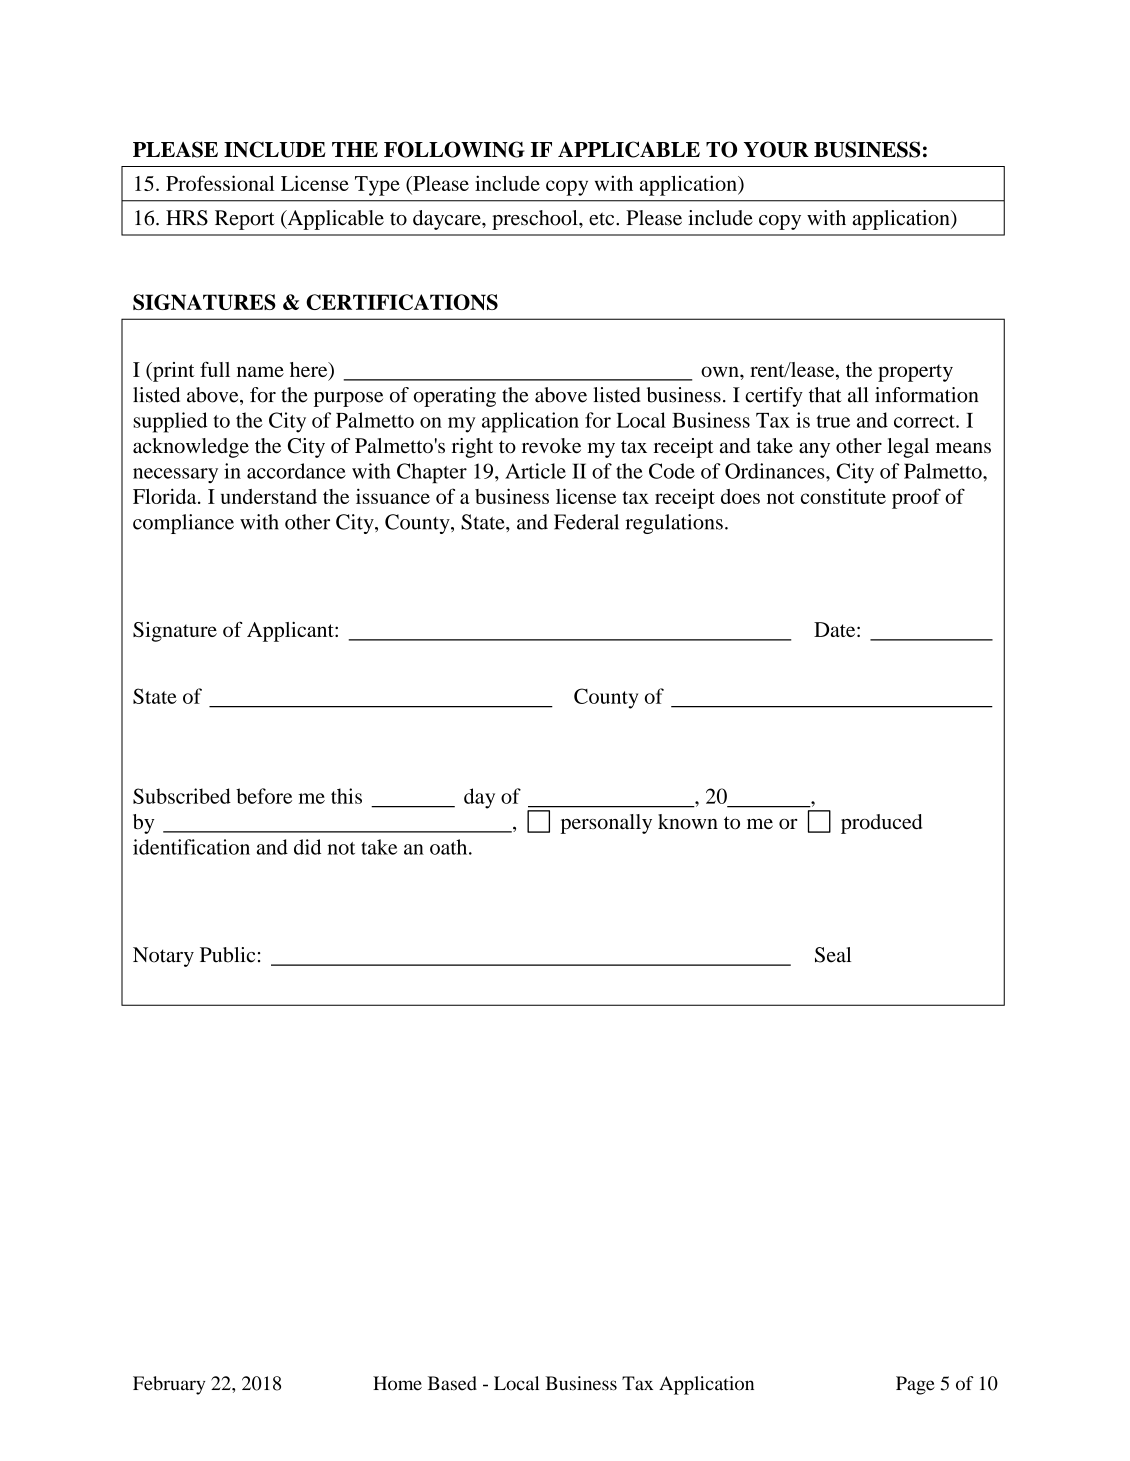  What do you see at coordinates (833, 955) in the image?
I see `Seal` at bounding box center [833, 955].
